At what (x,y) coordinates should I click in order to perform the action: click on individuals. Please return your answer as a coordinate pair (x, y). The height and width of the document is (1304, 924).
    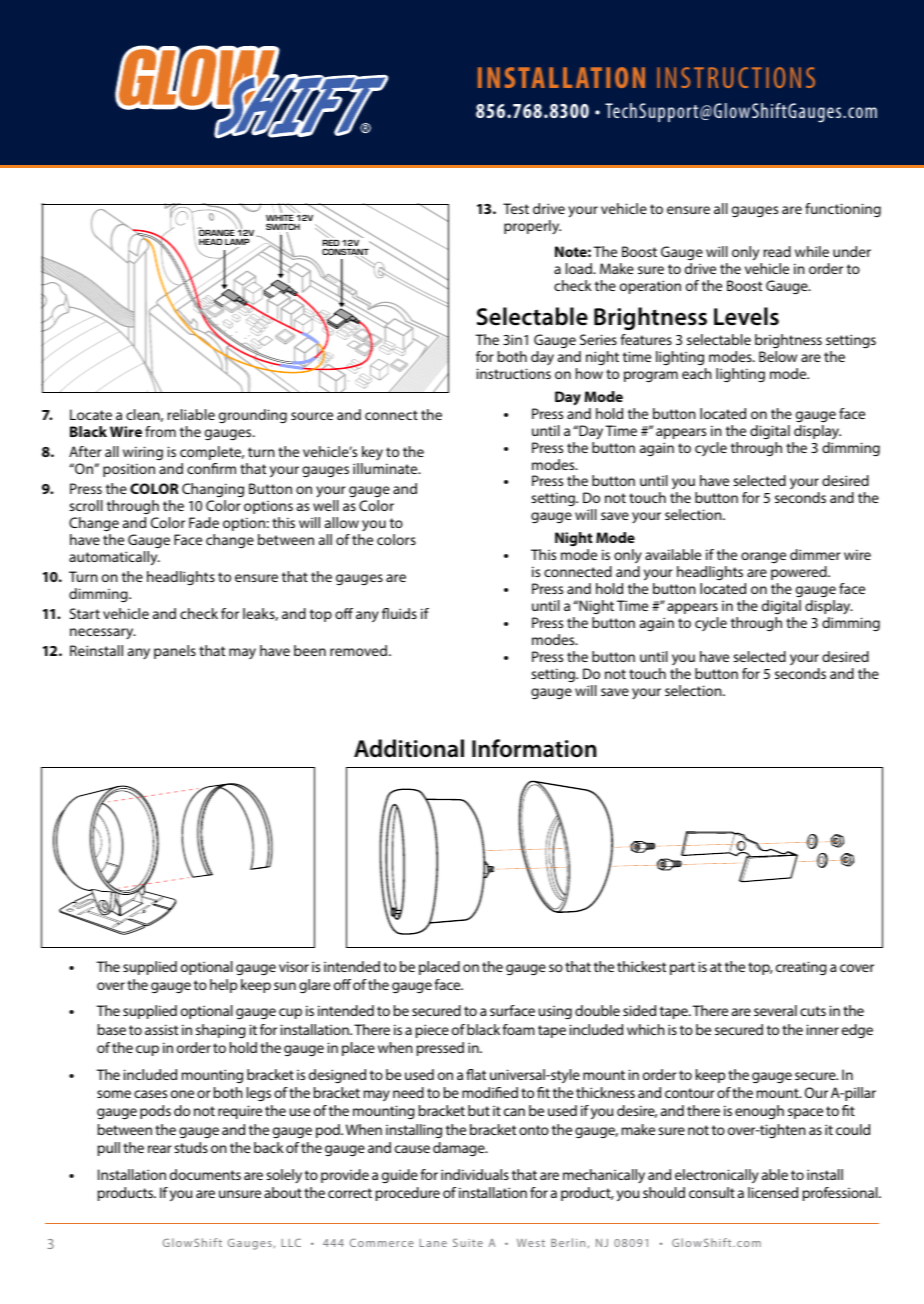
    Looking at the image, I should click on (475, 1174).
